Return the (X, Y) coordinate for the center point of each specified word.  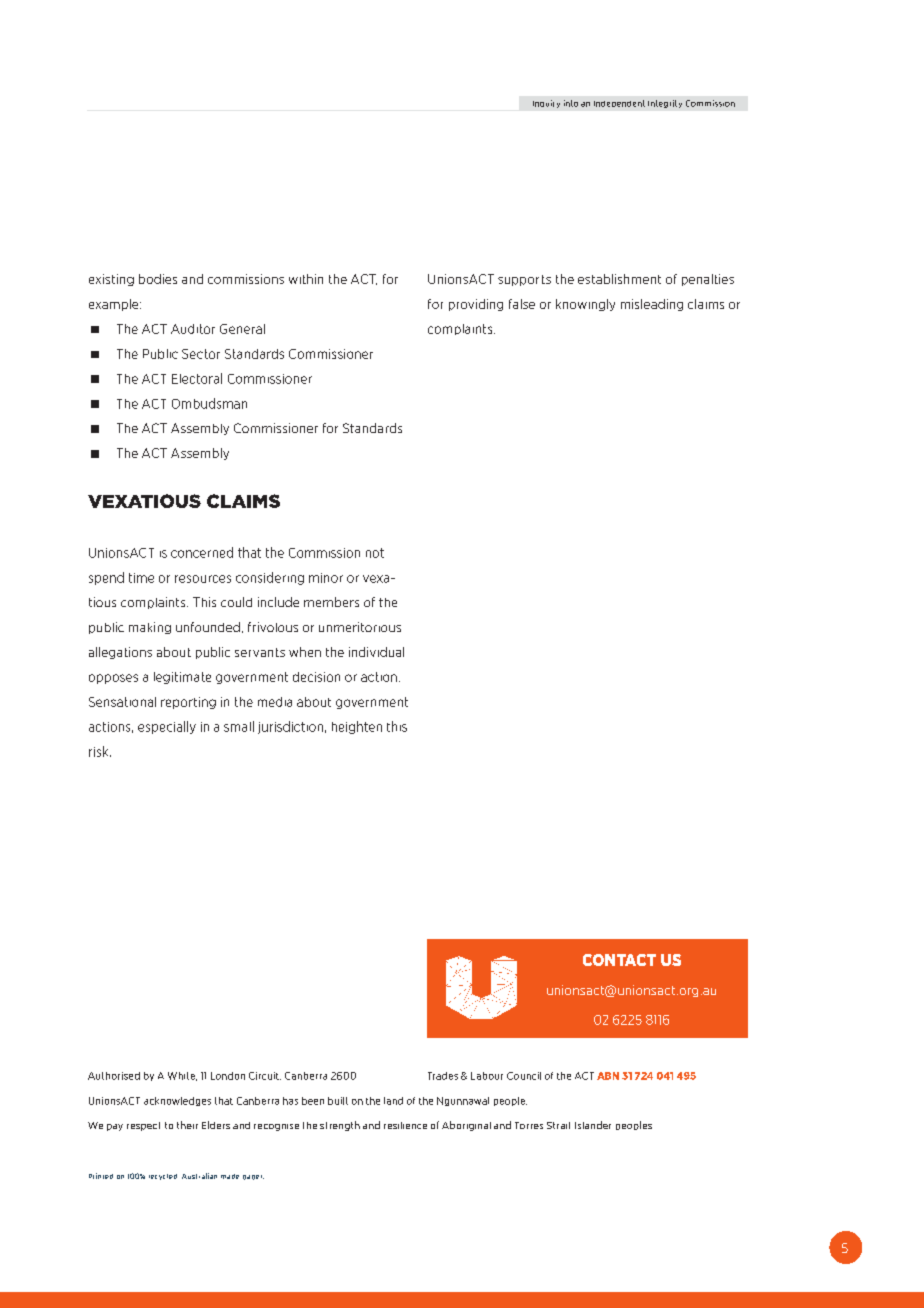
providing (476, 305)
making (150, 628)
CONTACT (619, 960)
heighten (357, 727)
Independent (619, 103)
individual (376, 652)
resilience (405, 1125)
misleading (652, 305)
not (375, 553)
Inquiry (546, 104)
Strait (558, 1125)
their (187, 1125)
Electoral (197, 378)
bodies (158, 279)
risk (100, 751)
